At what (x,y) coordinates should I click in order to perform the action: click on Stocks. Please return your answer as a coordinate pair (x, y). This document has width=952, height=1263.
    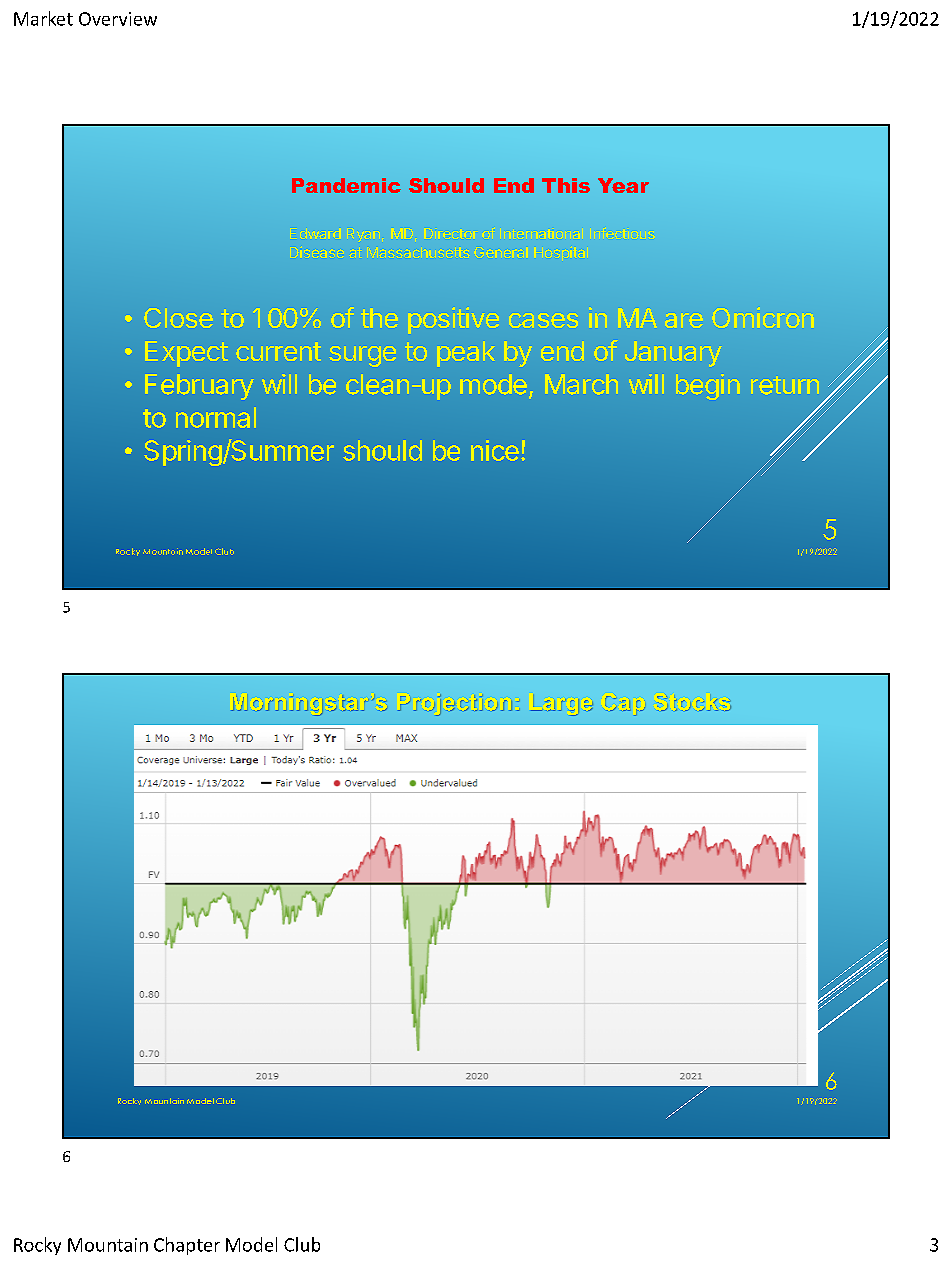
    Looking at the image, I should click on (694, 703).
